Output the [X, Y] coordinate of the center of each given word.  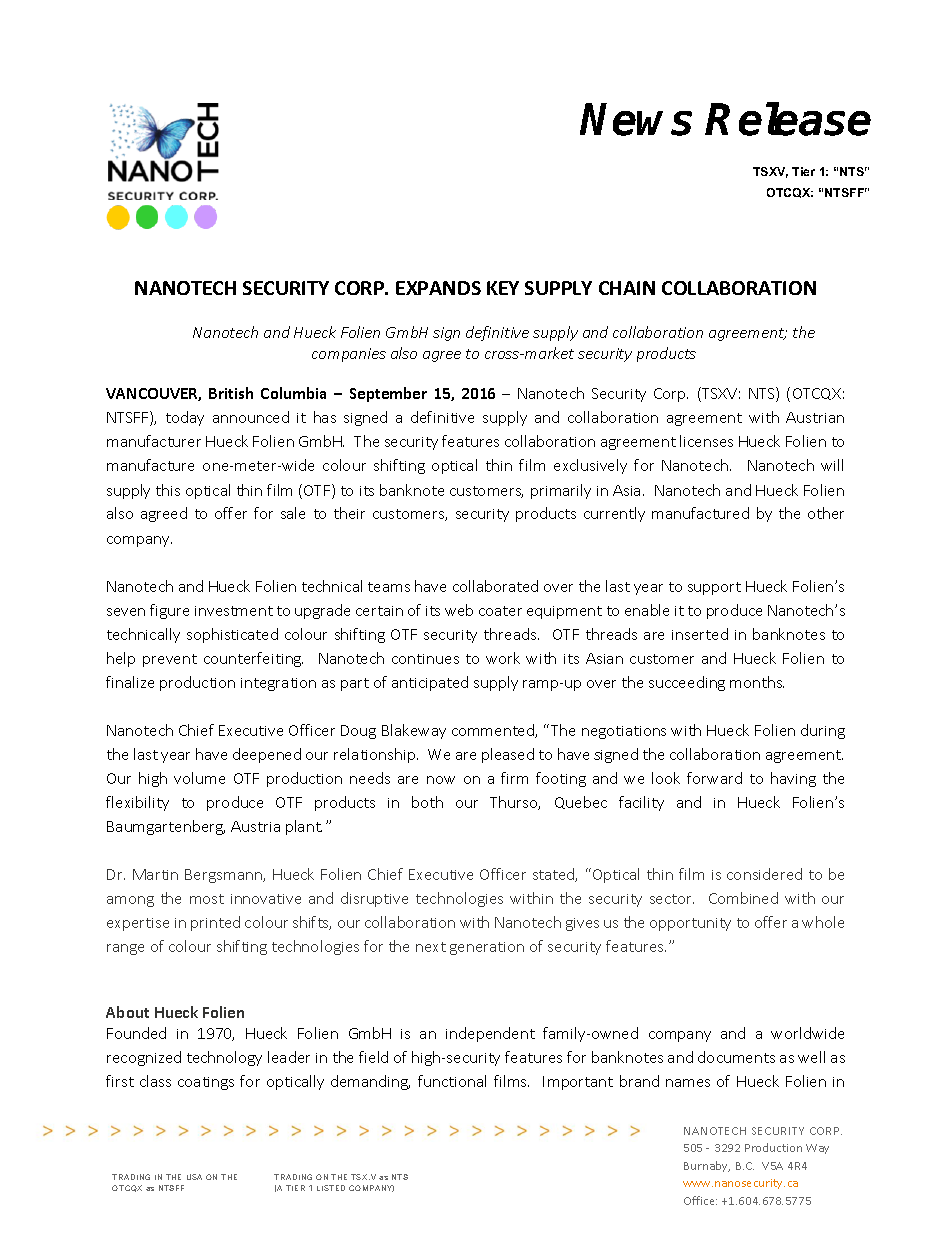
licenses [706, 441]
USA [194, 1177]
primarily [561, 491]
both [427, 802]
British [231, 393]
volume [199, 778]
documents [736, 1057]
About [127, 1012]
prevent [170, 660]
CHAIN [627, 288]
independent [490, 1034]
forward [714, 778]
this [168, 490]
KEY [503, 288]
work [503, 658]
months [757, 682]
